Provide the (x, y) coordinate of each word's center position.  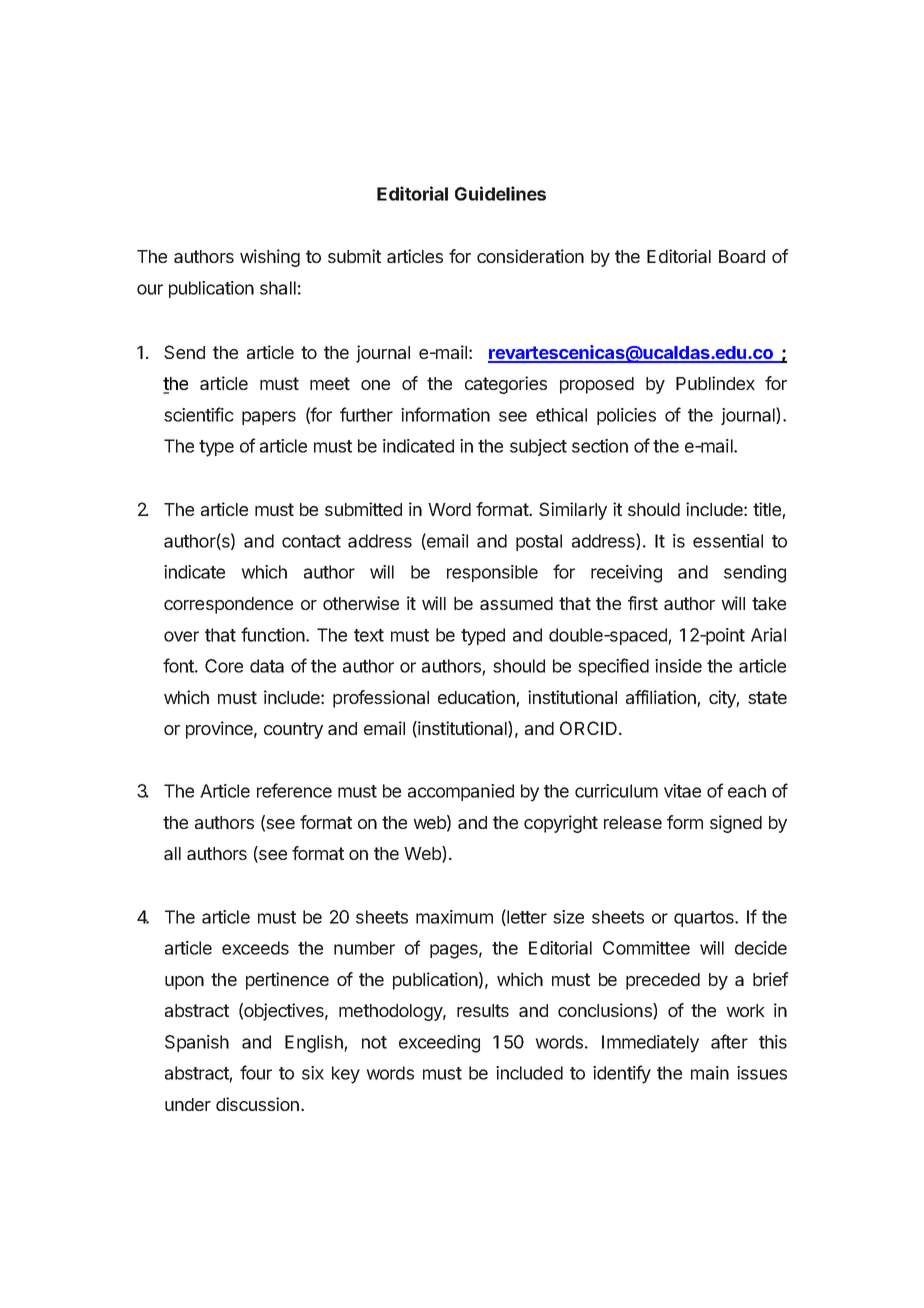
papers (269, 418)
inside (678, 666)
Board (742, 256)
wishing (270, 258)
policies (626, 416)
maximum (454, 917)
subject (538, 447)
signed (736, 824)
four (256, 1072)
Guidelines (500, 193)
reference (294, 790)
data (267, 666)
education (477, 698)
